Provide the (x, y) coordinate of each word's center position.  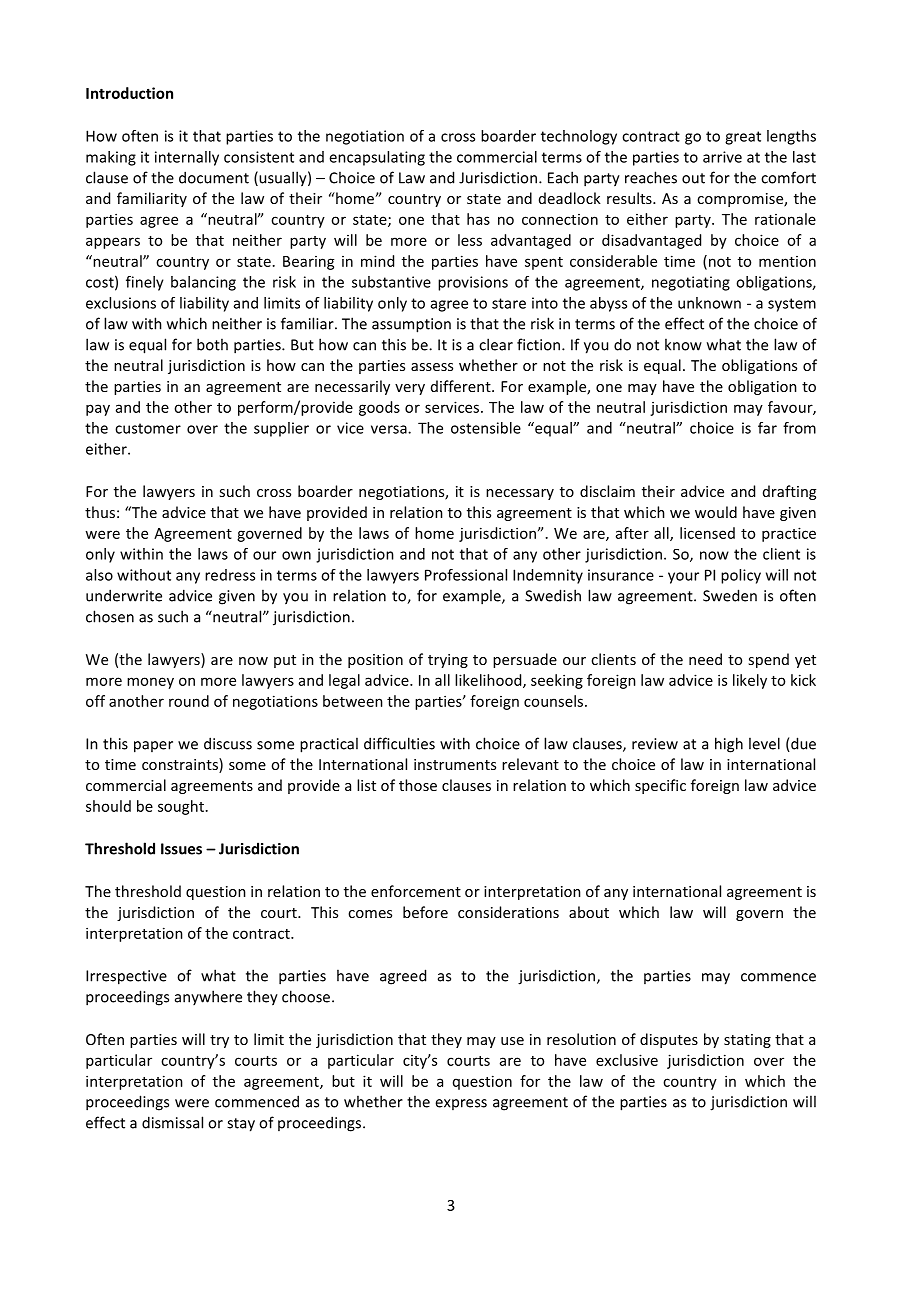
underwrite (124, 595)
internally (187, 158)
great (743, 138)
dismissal (172, 1122)
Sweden (730, 595)
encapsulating (377, 158)
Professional (466, 575)
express (461, 1104)
